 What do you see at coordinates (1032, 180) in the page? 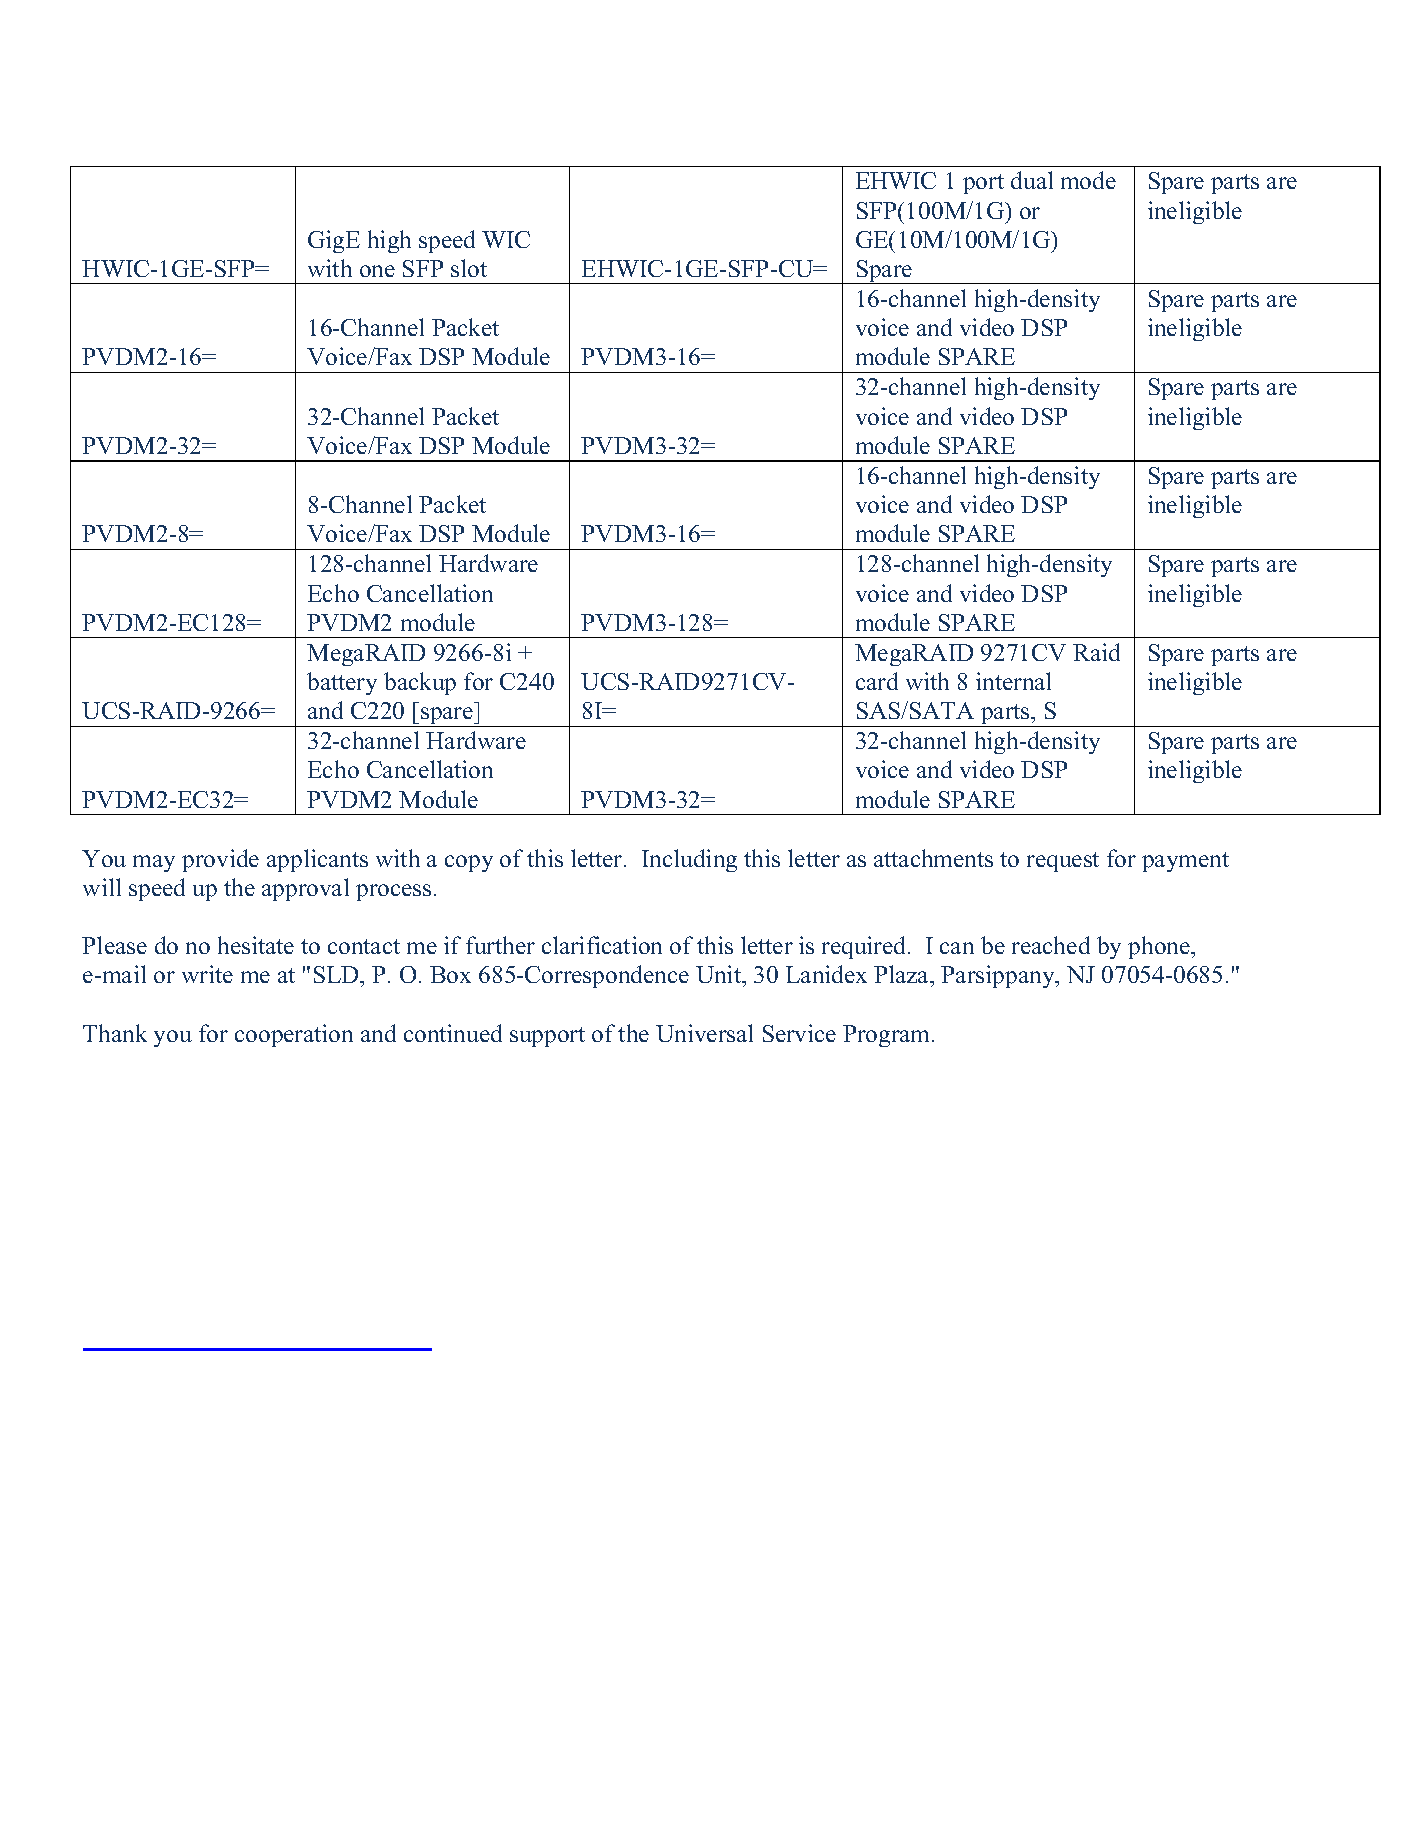
I see `dual` at bounding box center [1032, 180].
